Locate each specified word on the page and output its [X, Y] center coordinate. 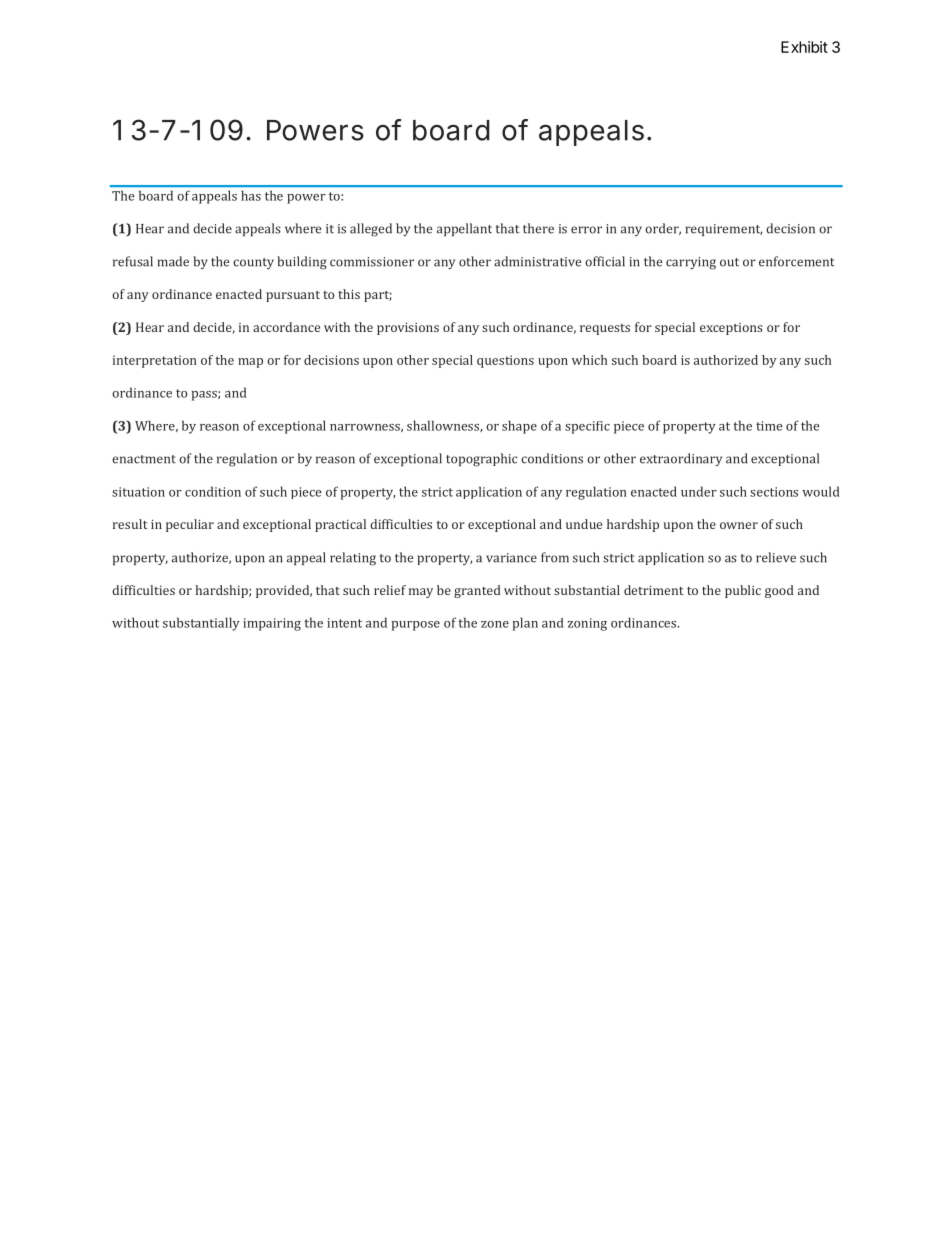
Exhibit [804, 47]
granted [477, 591]
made [173, 261]
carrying [691, 263]
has [251, 196]
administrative [537, 261]
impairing [272, 624]
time [769, 426]
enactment [144, 459]
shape [519, 427]
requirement [724, 230]
